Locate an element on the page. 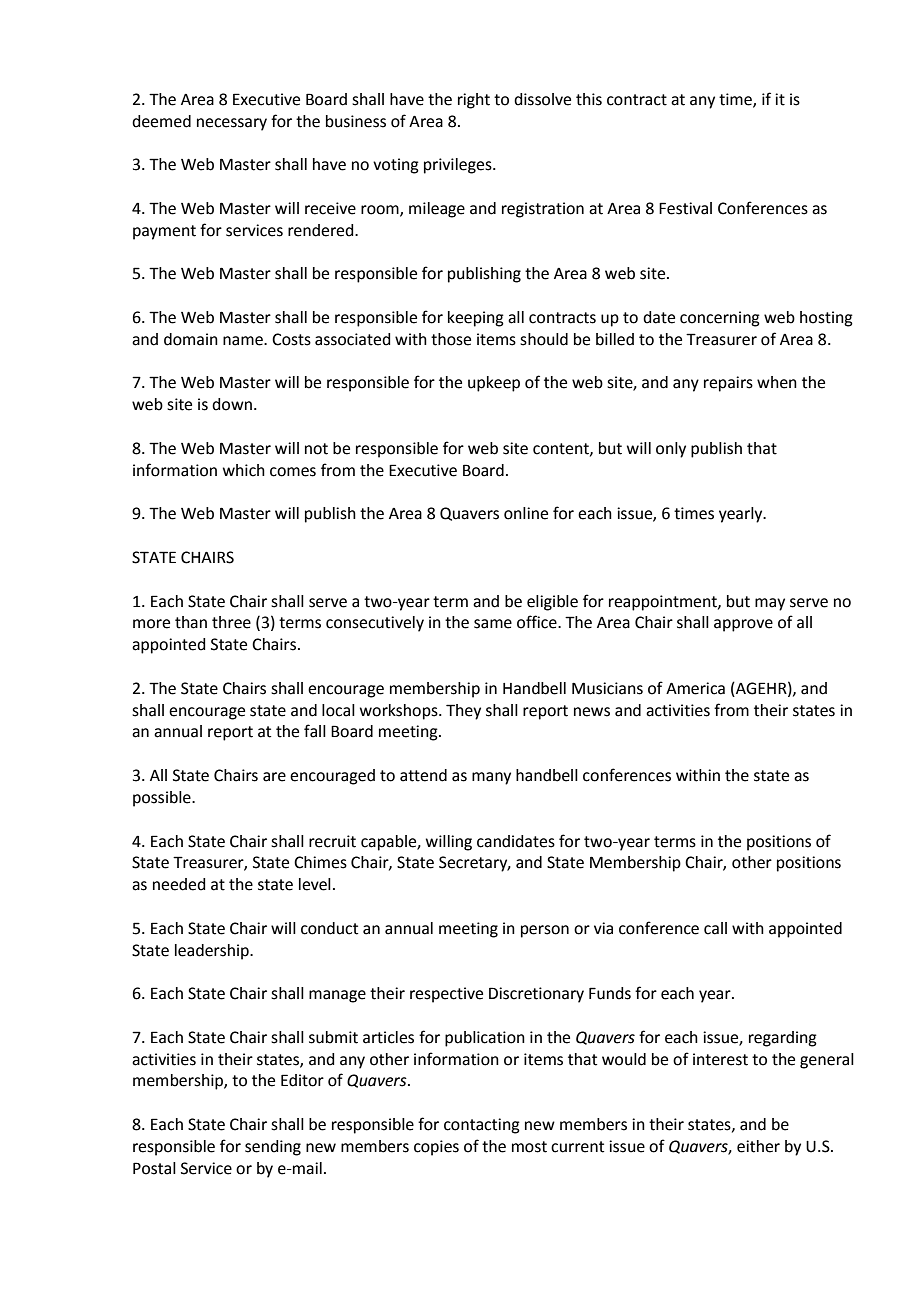 Image resolution: width=924 pixels, height=1308 pixels. sending is located at coordinates (273, 1148).
